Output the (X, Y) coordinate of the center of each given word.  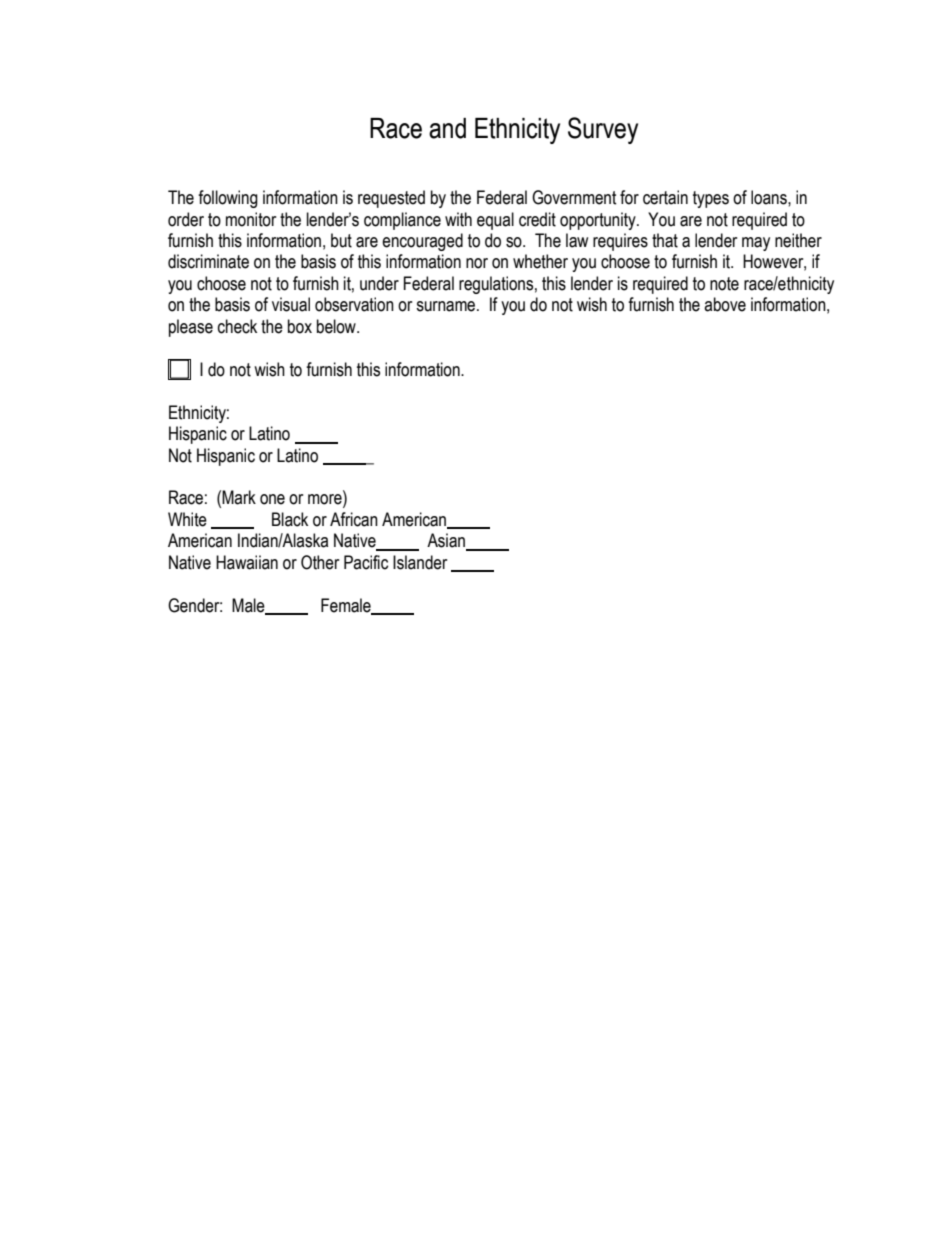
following (228, 199)
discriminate (208, 261)
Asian (447, 541)
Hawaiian (247, 562)
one (272, 499)
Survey (603, 130)
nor (477, 263)
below (337, 326)
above (725, 304)
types (711, 199)
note (724, 284)
